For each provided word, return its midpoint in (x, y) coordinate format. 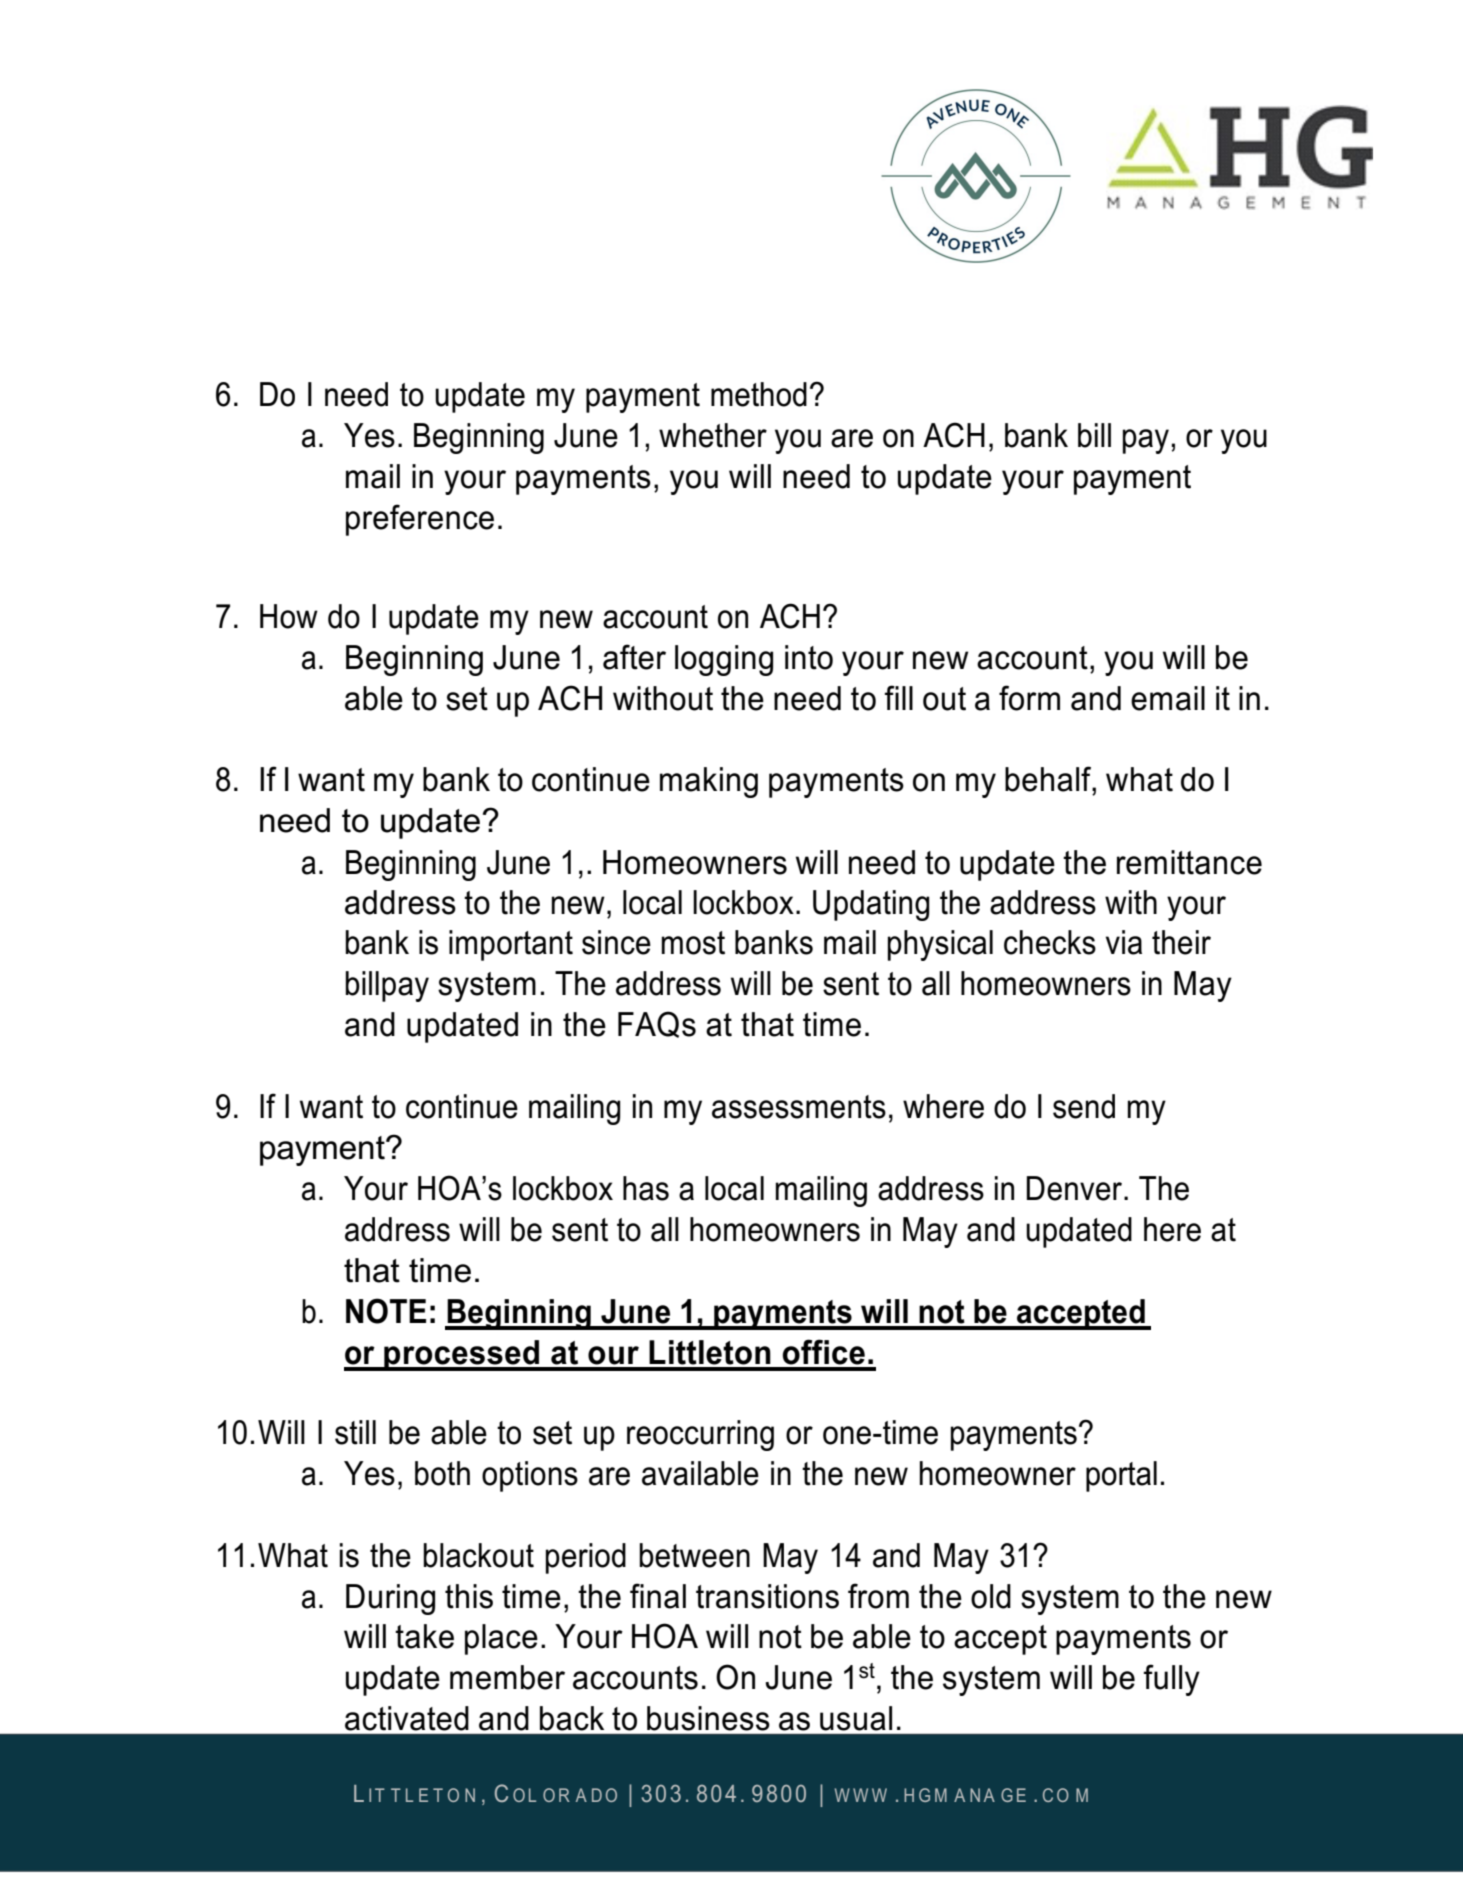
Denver (1075, 1188)
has (646, 1188)
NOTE (386, 1311)
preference (420, 520)
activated (407, 1718)
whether (713, 435)
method (759, 394)
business (708, 1718)
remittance (1189, 862)
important (511, 945)
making (709, 782)
